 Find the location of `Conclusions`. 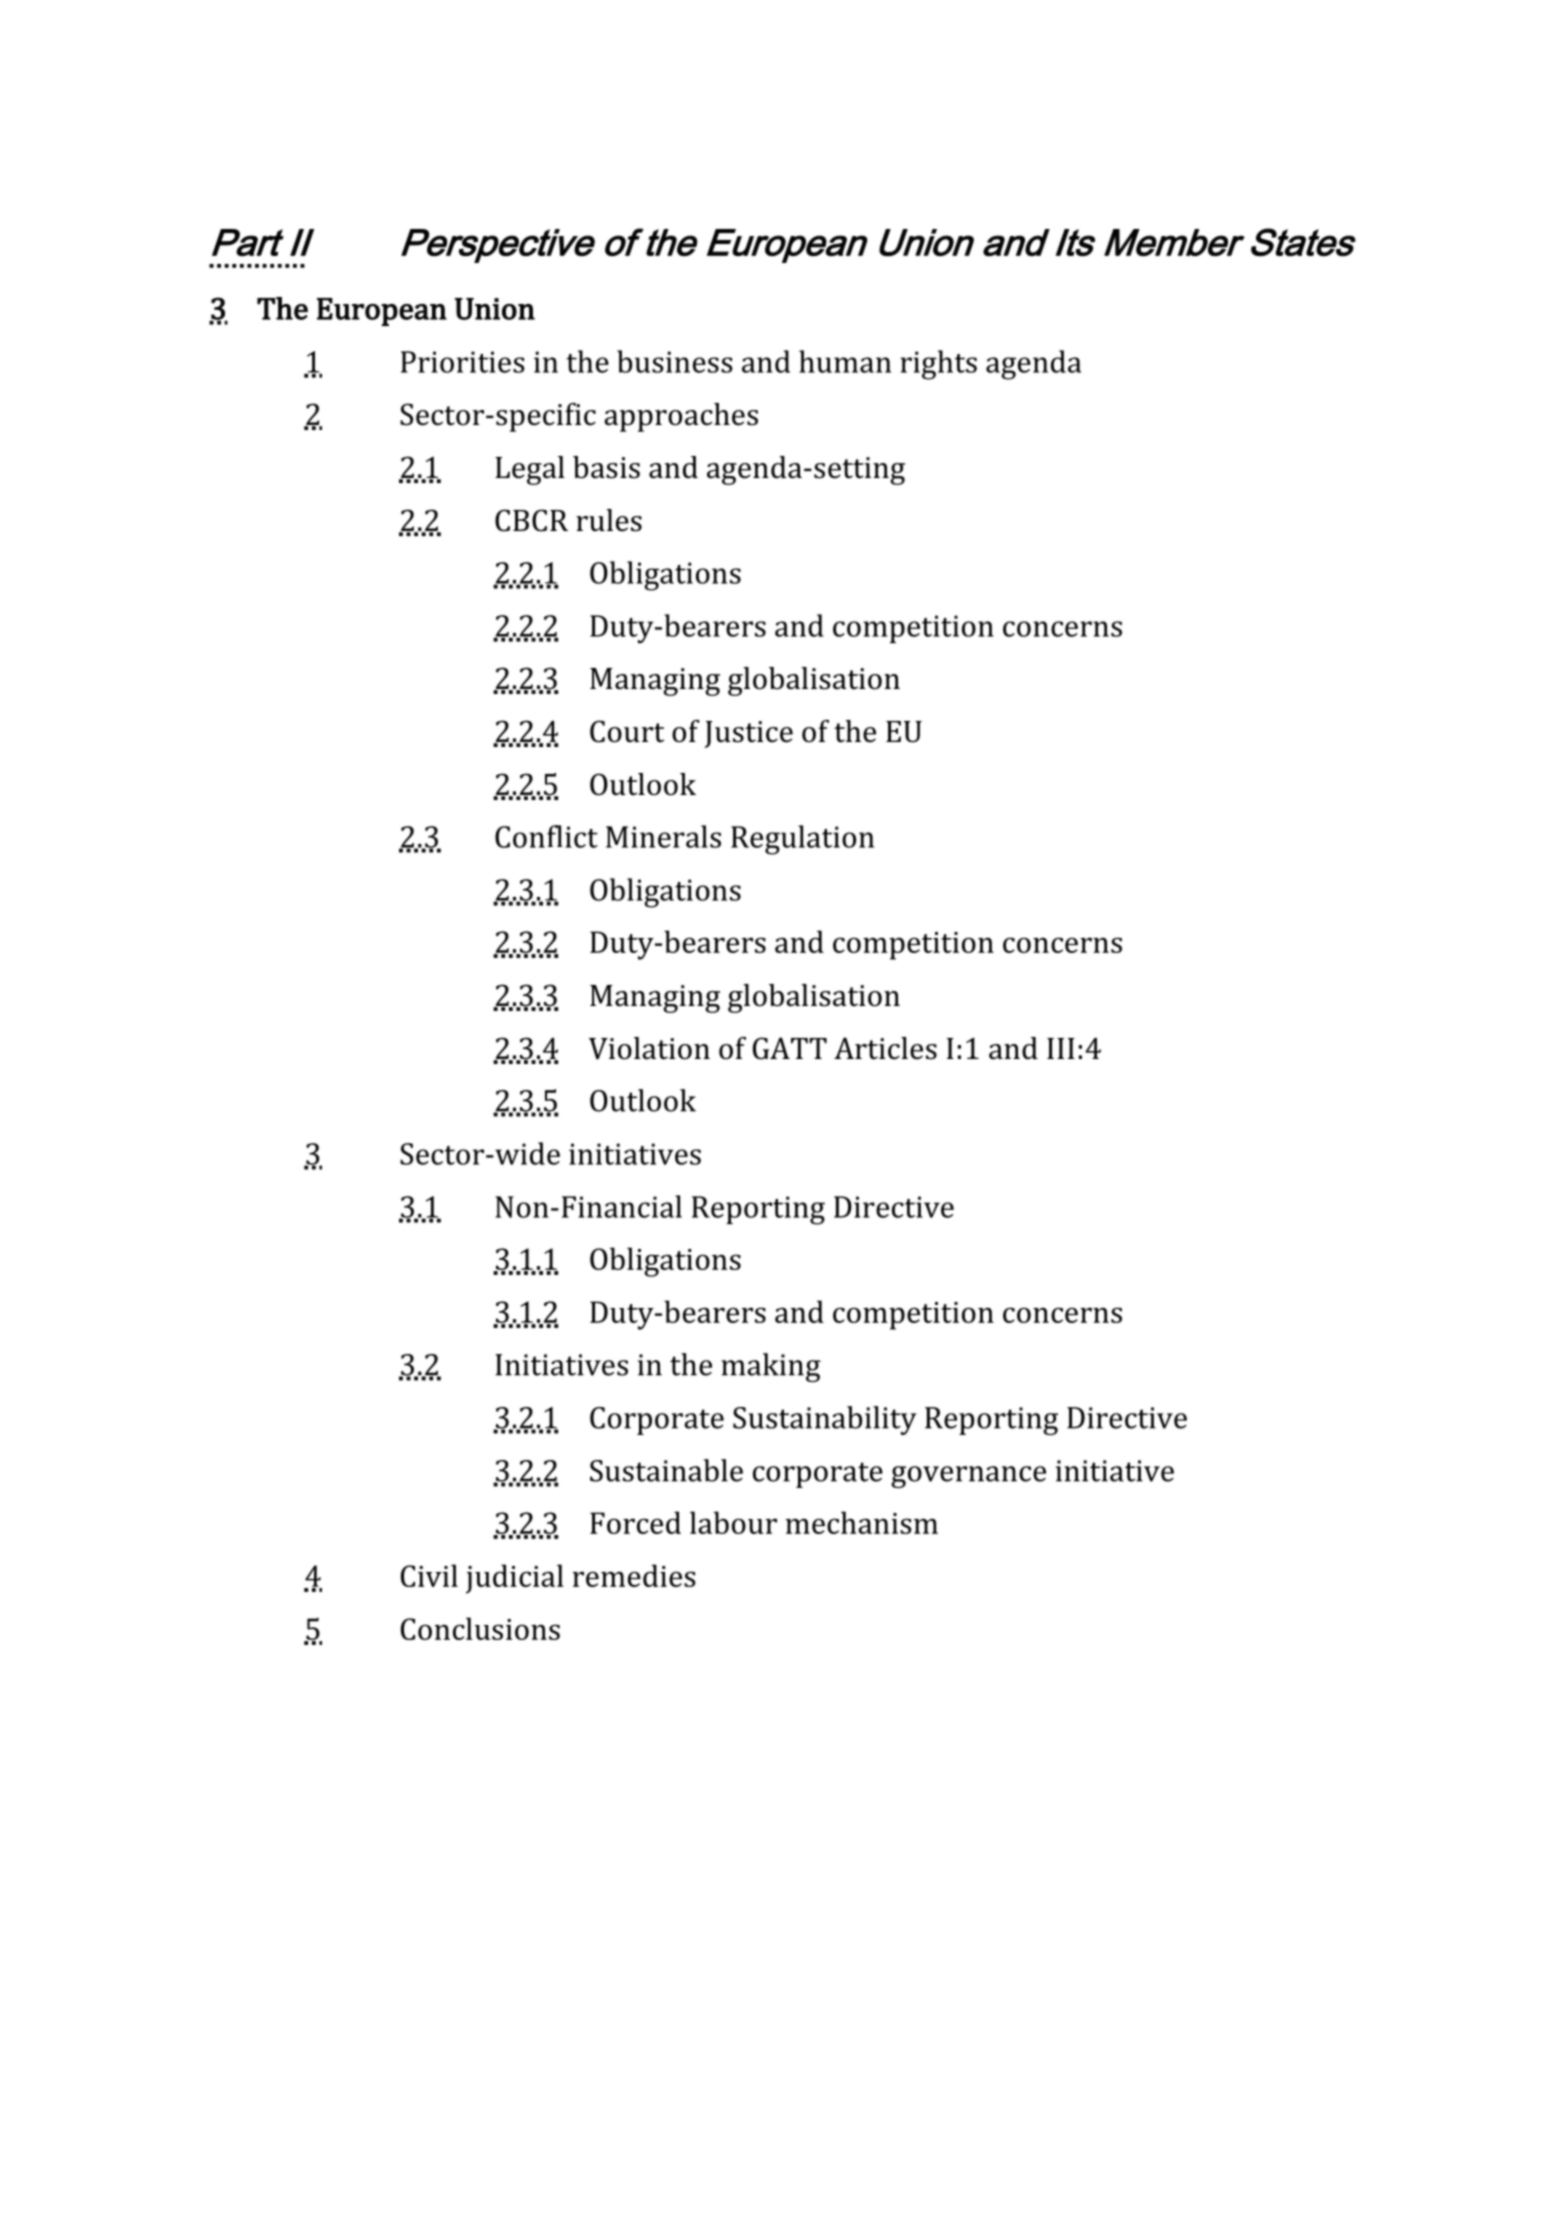

Conclusions is located at coordinates (480, 1628).
